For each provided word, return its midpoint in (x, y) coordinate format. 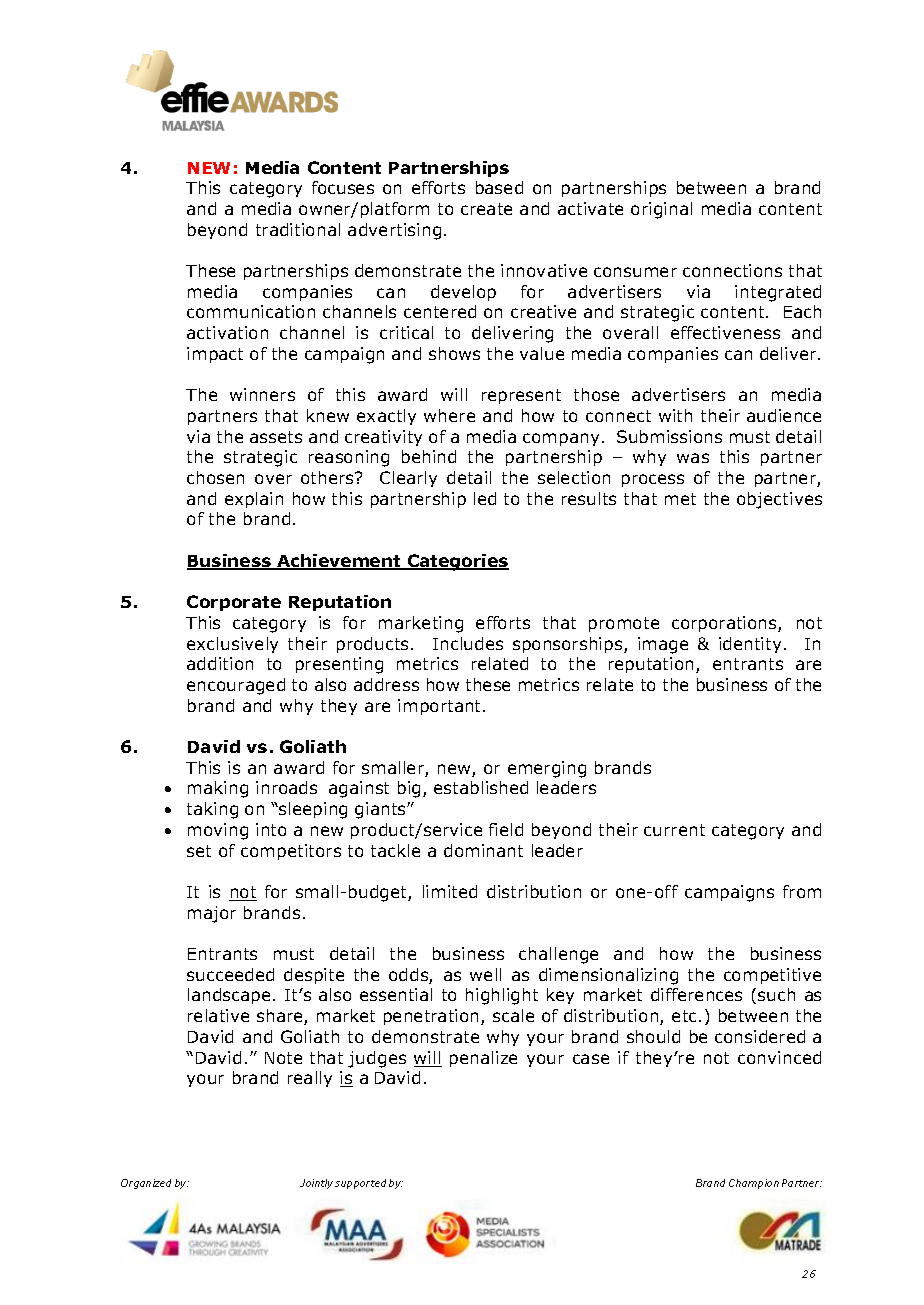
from (802, 891)
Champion (754, 1184)
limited (450, 891)
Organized (146, 1184)
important (441, 707)
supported (360, 1184)
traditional (298, 229)
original (661, 210)
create (486, 209)
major (212, 914)
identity (750, 645)
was (693, 458)
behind (429, 456)
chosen (215, 477)
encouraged (236, 686)
